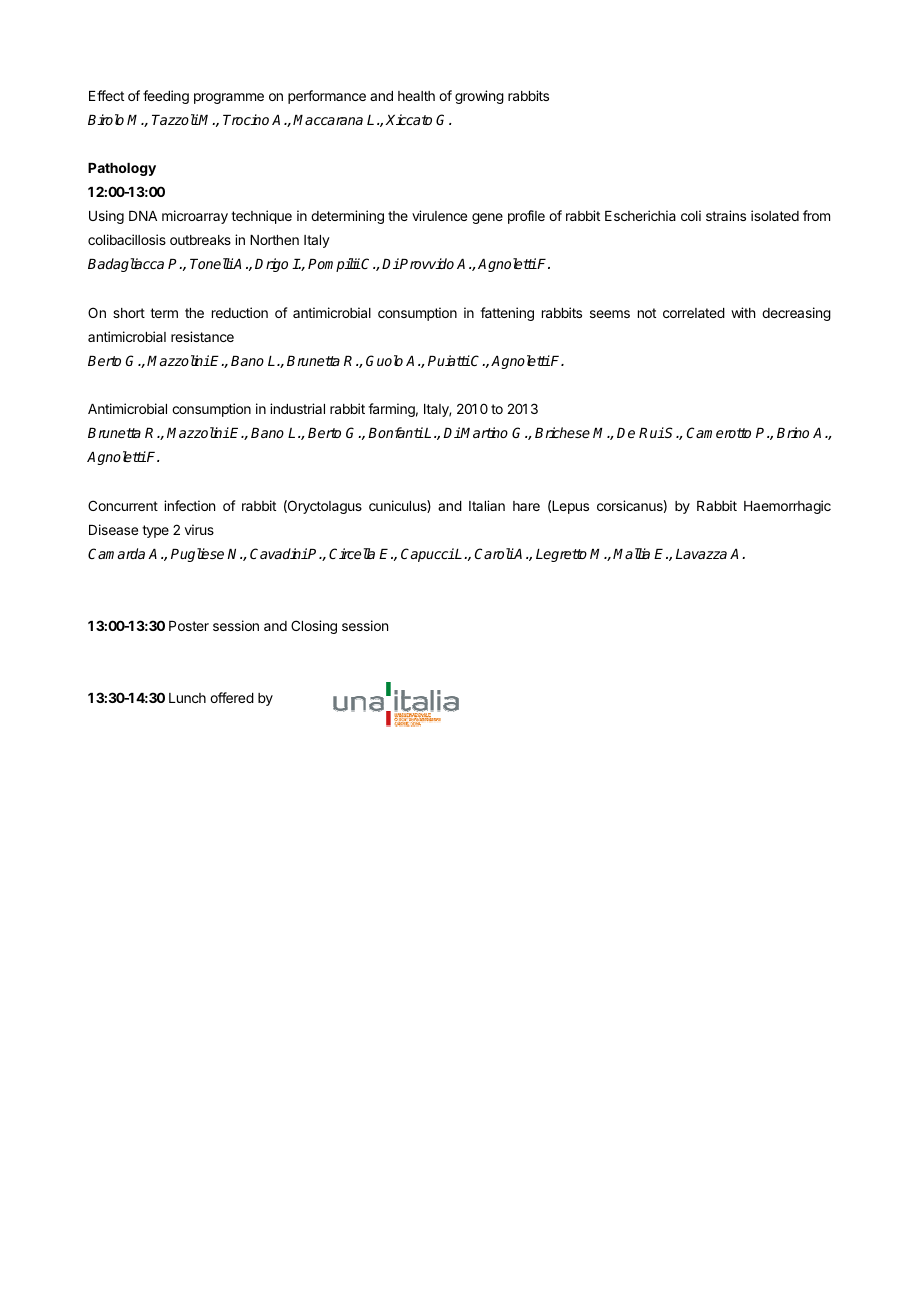  I want to click on growing, so click(479, 97).
